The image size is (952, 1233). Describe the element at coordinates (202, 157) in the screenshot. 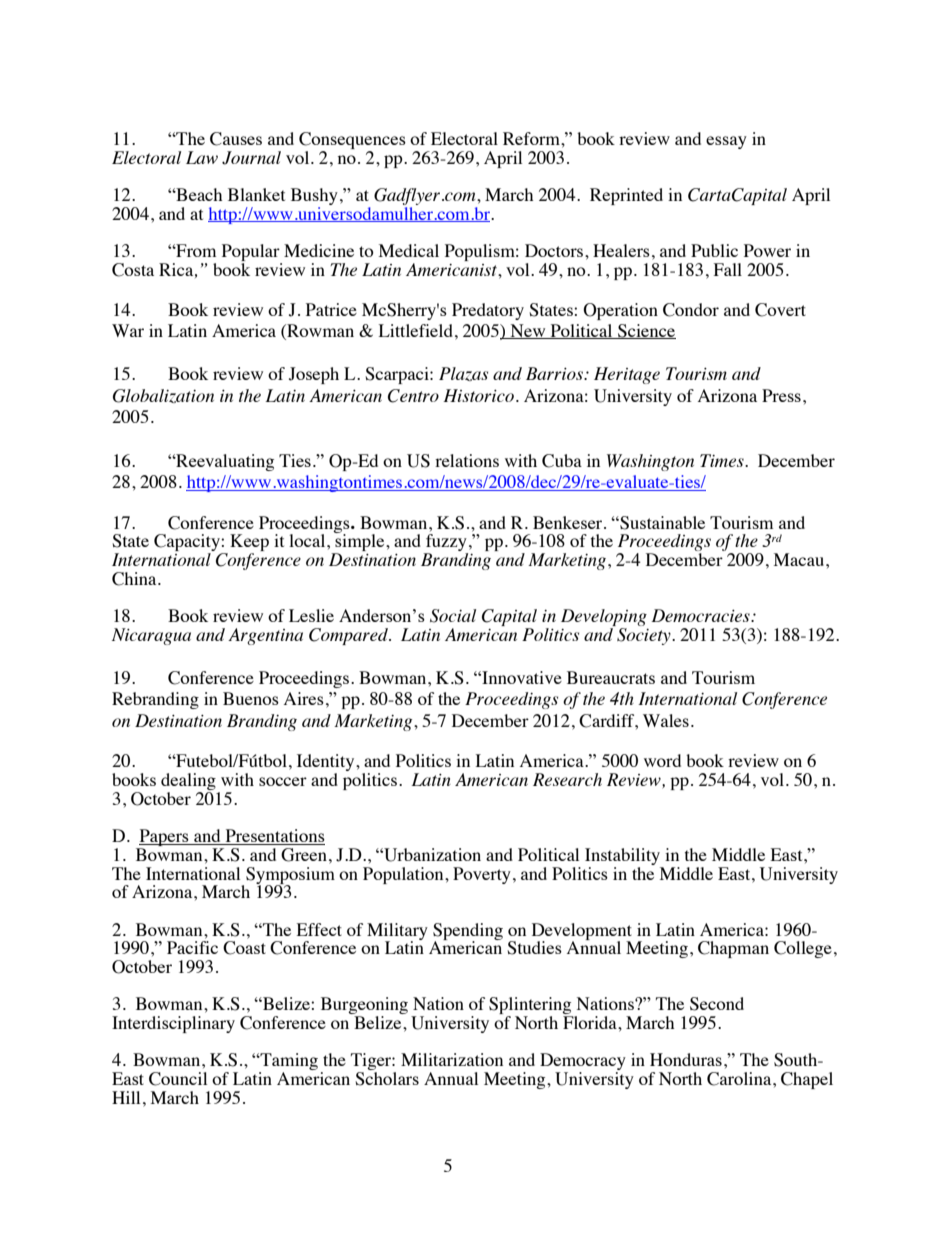

I see `Law` at that location.
